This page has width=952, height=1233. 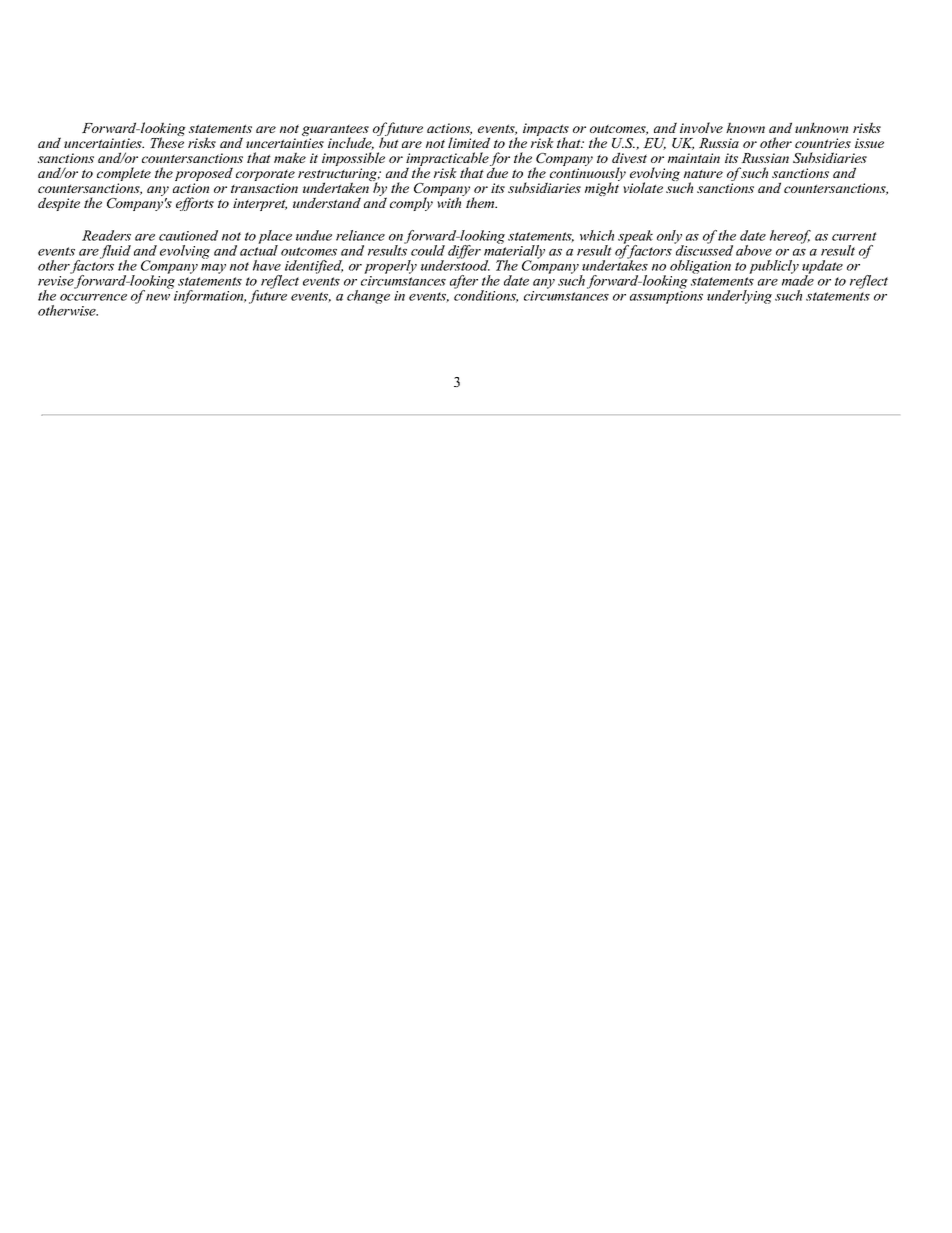 What do you see at coordinates (703, 173) in the page?
I see `nature` at bounding box center [703, 173].
